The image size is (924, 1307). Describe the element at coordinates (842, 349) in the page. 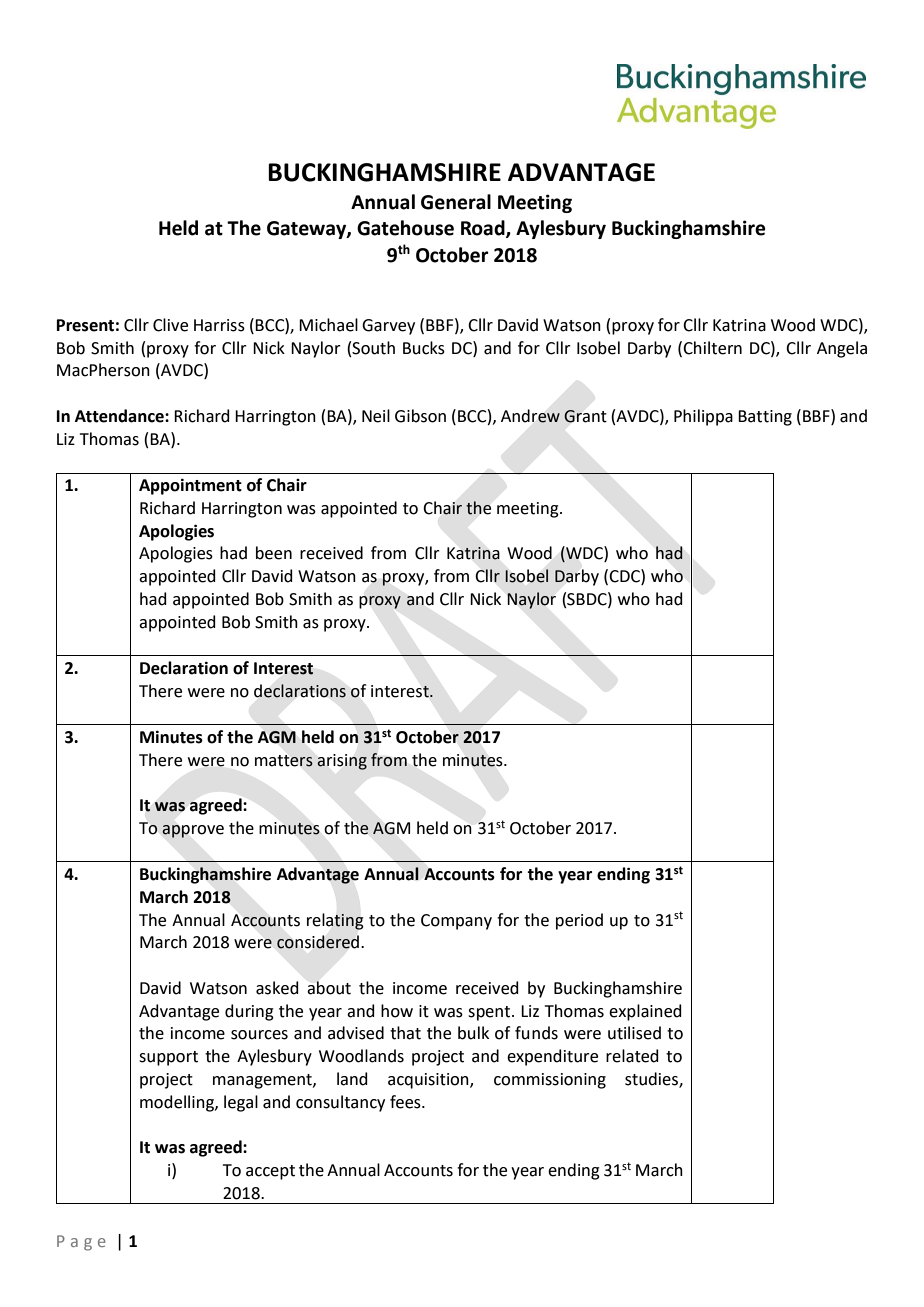

I see `Angela` at that location.
